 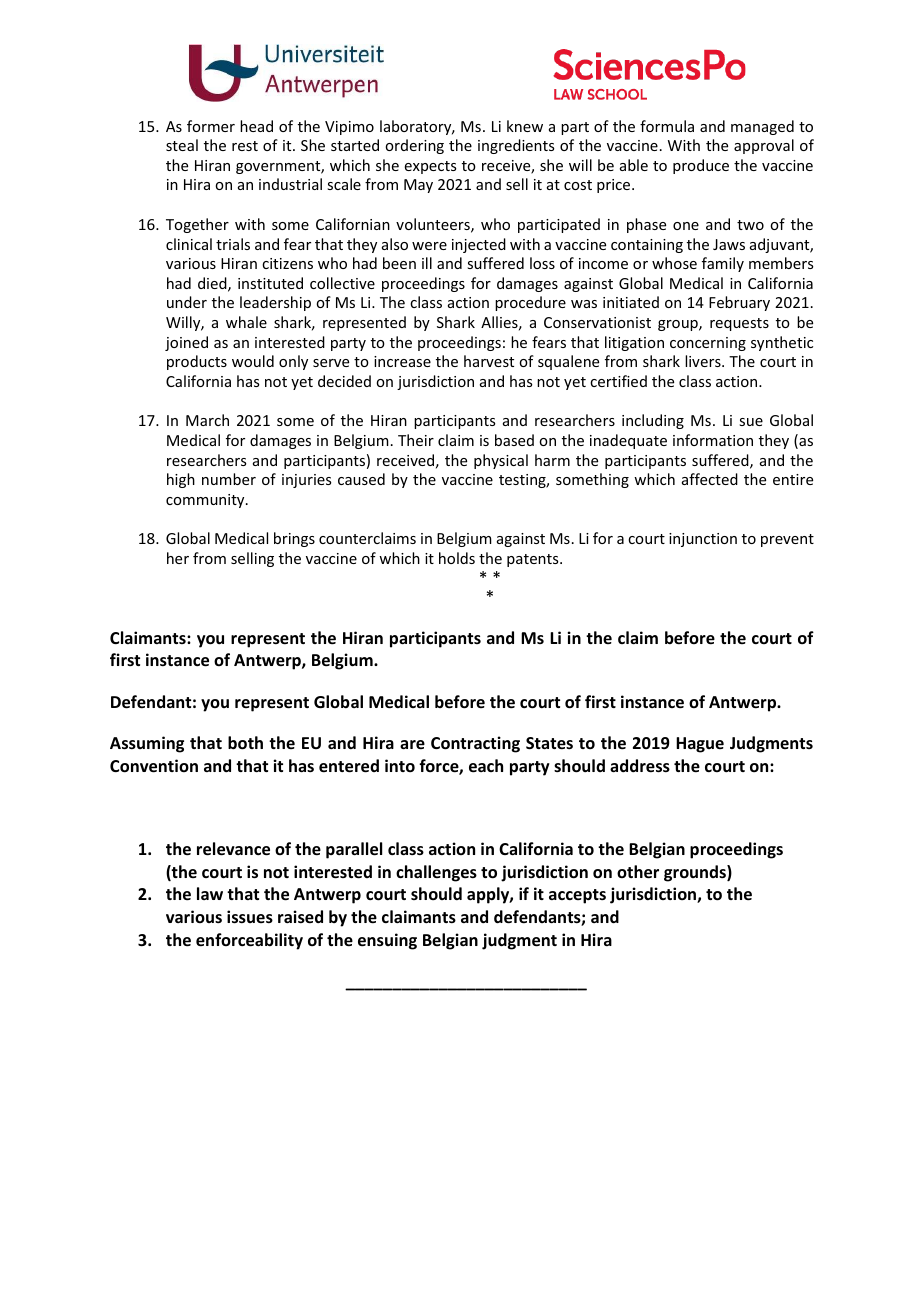 I want to click on ingredients, so click(x=516, y=146).
